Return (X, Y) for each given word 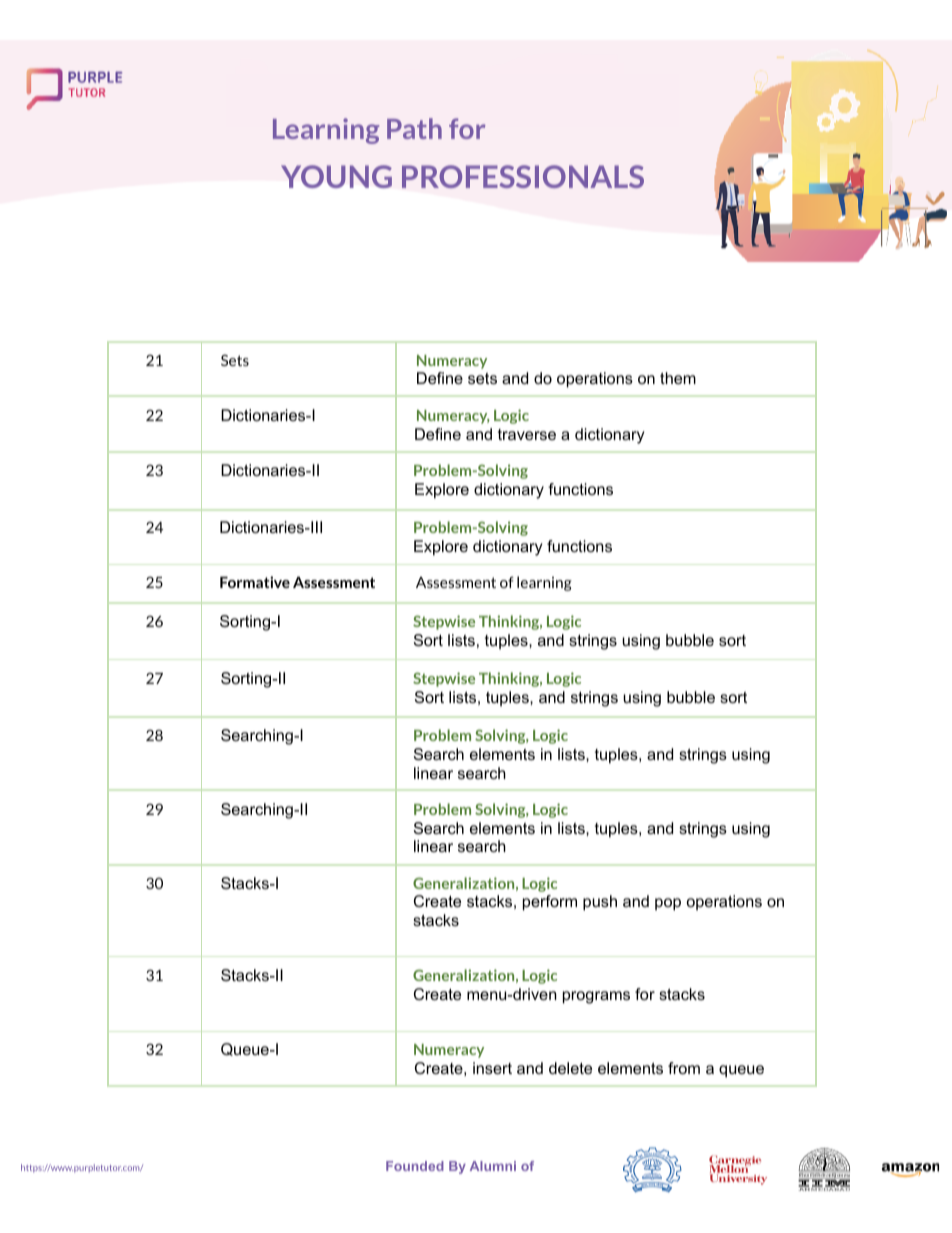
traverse (527, 434)
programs (596, 997)
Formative (255, 582)
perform (550, 903)
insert (492, 1068)
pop (668, 904)
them (678, 378)
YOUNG (336, 176)
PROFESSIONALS (523, 176)
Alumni (493, 1166)
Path (414, 128)
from (684, 1068)
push (600, 903)
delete (570, 1068)
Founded (415, 1166)
